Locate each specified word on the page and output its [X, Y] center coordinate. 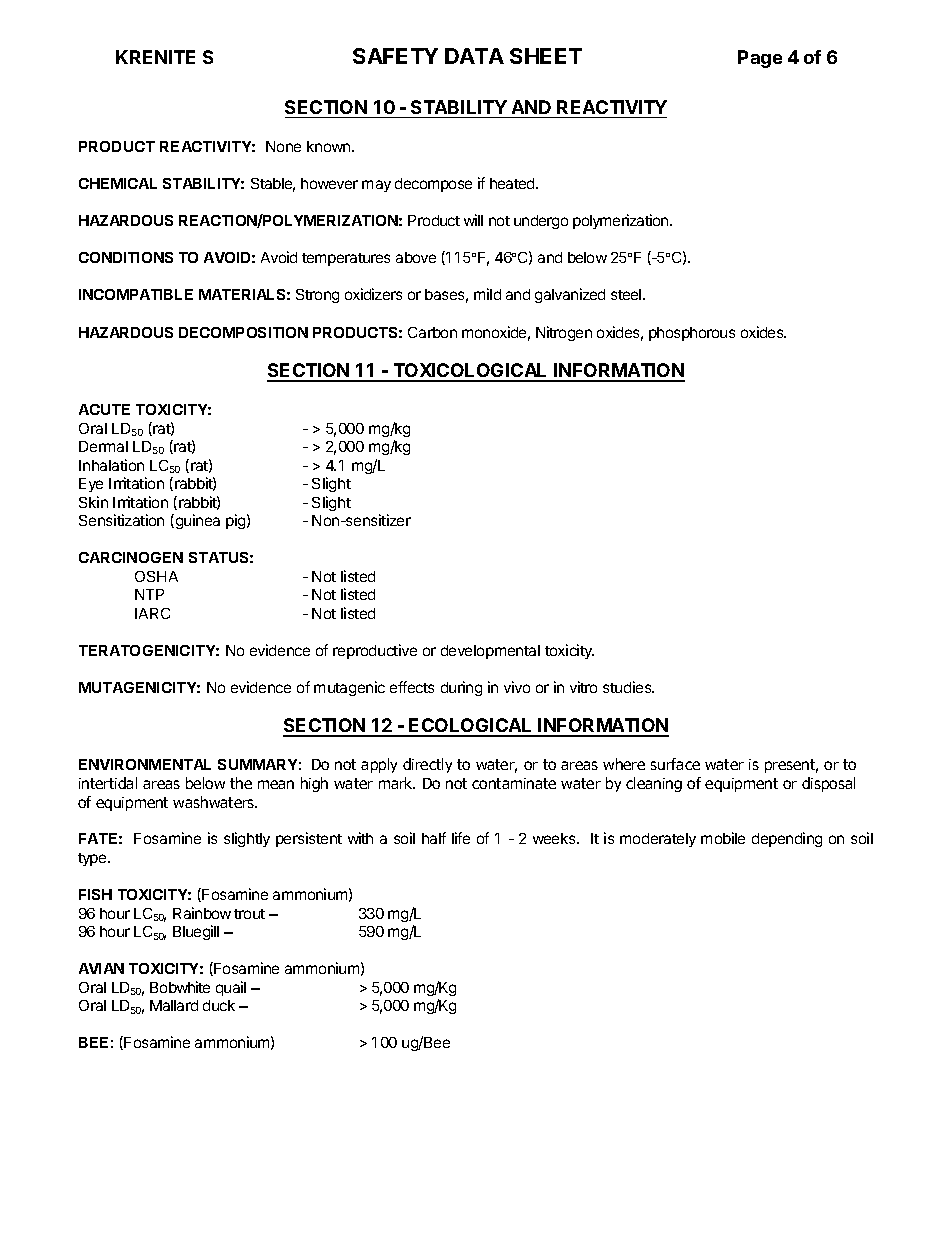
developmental [490, 652]
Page [760, 59]
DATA [474, 56]
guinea [196, 521]
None [283, 146]
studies [628, 687]
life [461, 838]
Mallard [174, 1005]
